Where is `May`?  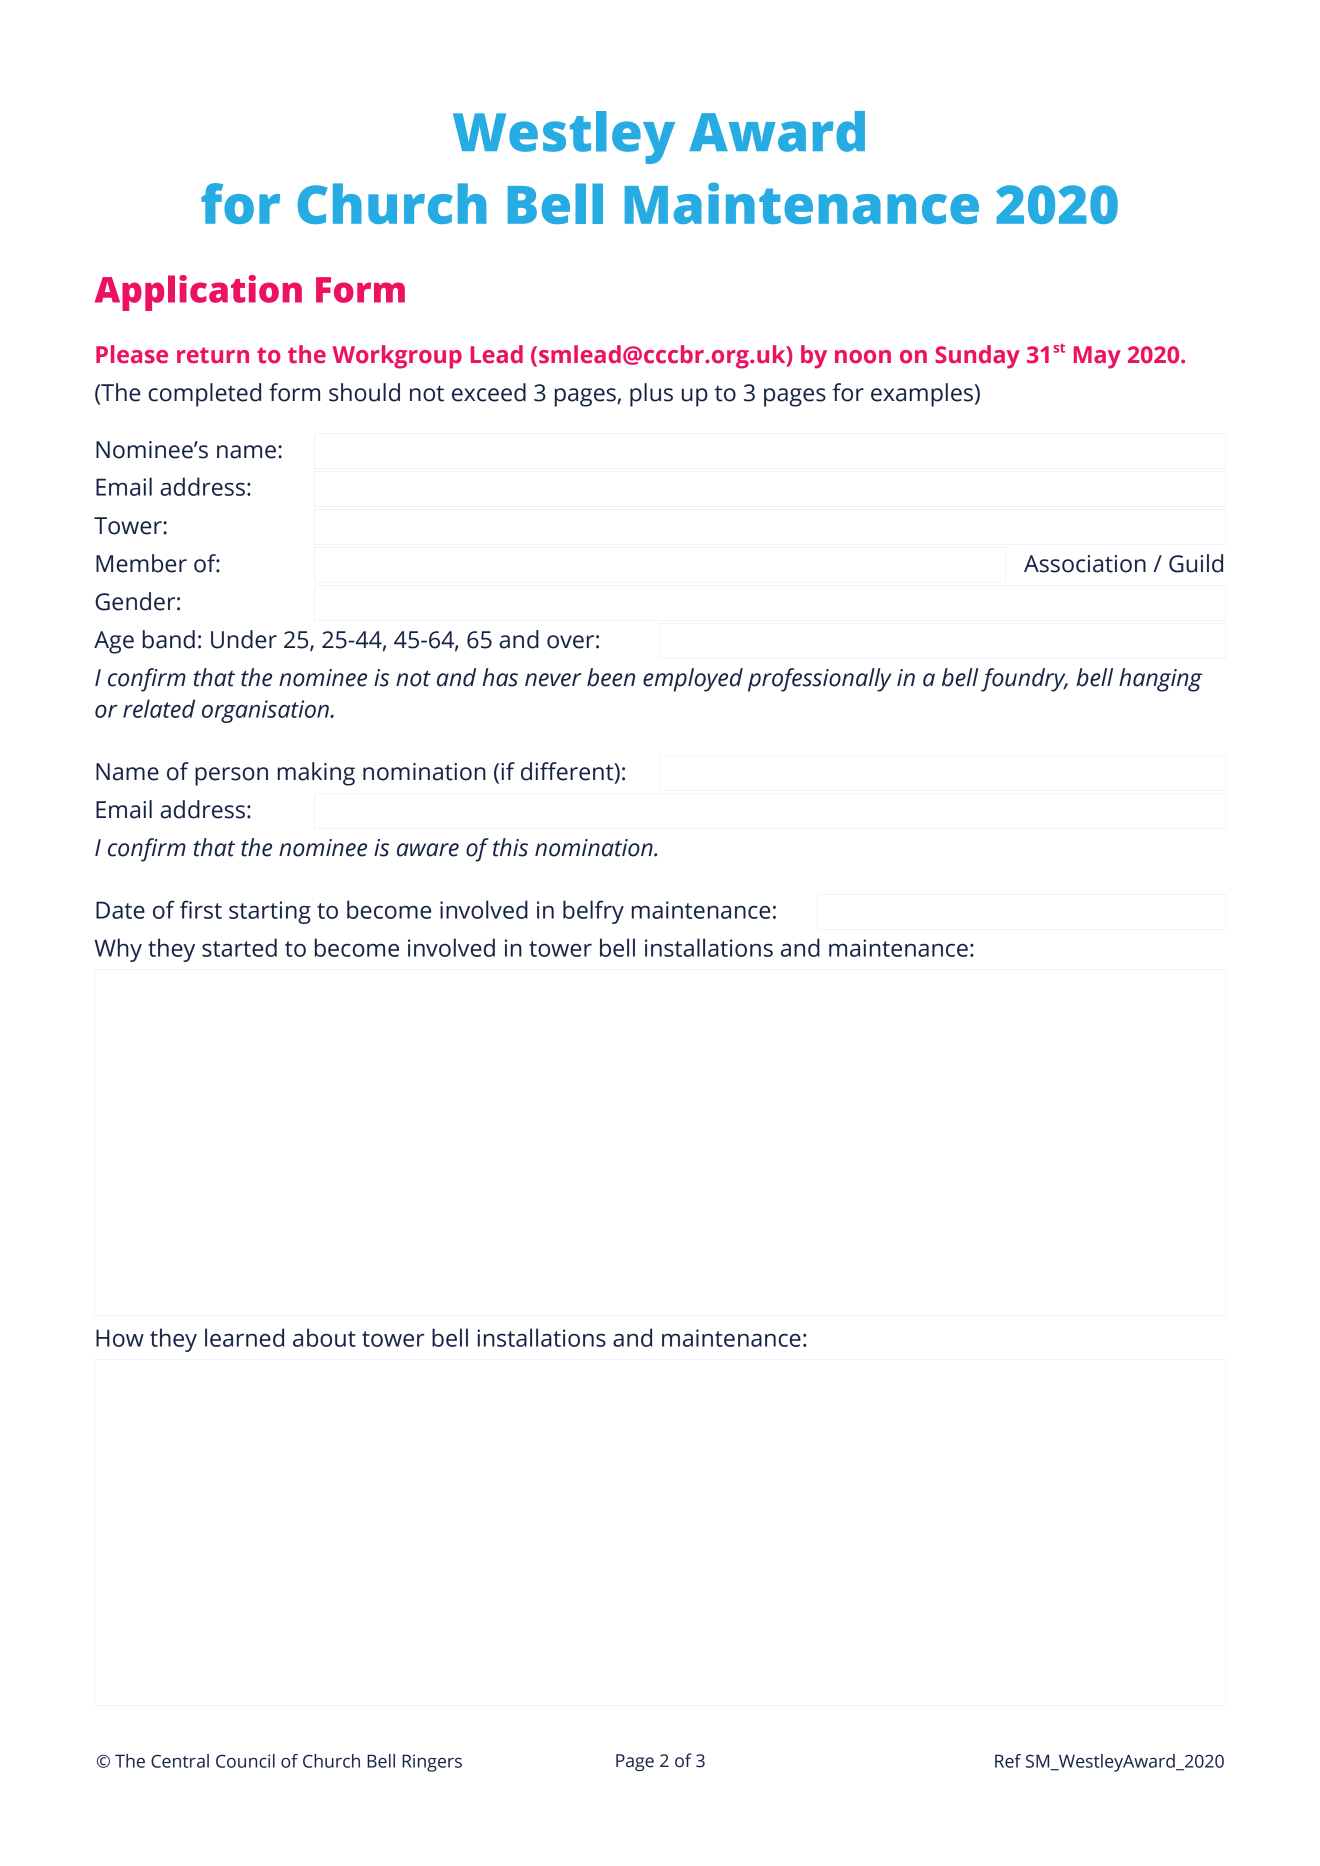 May is located at coordinates (1097, 357).
